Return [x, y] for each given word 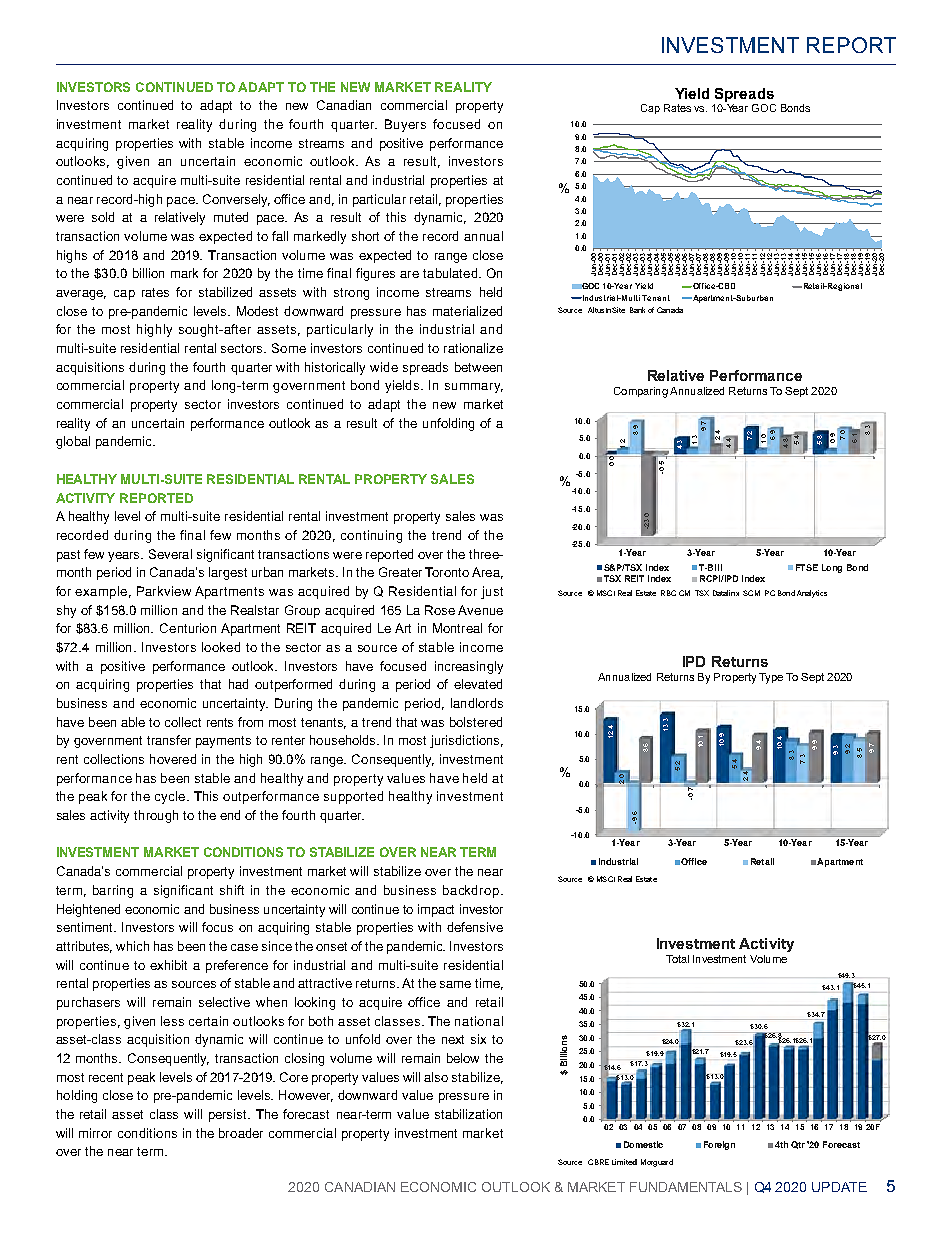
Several [170, 554]
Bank [637, 310]
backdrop [472, 891]
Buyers [405, 125]
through [156, 816]
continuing [371, 536]
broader [241, 1133]
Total [677, 959]
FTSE [807, 567]
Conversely [236, 200]
